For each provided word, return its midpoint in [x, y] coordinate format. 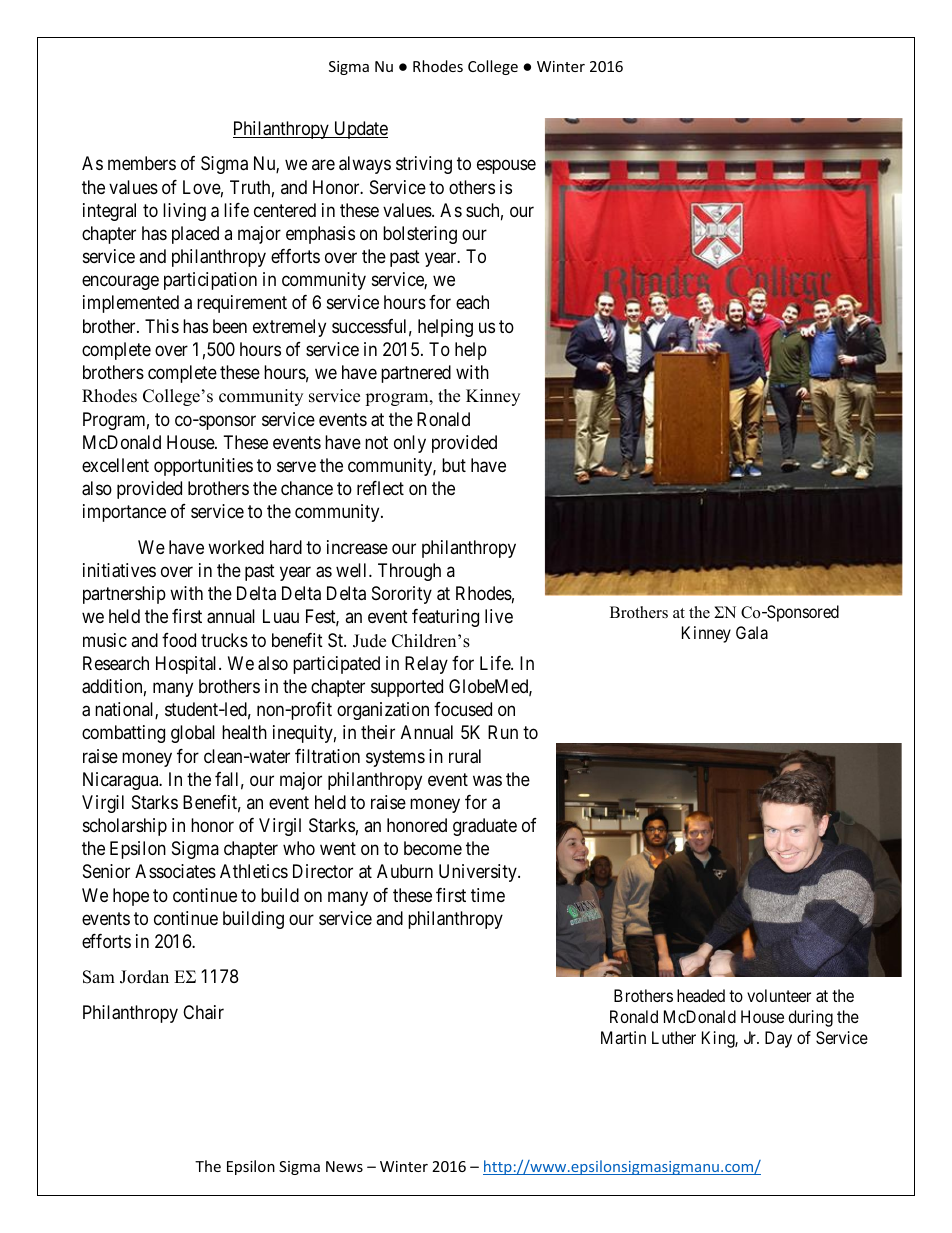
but [454, 465]
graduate [485, 827]
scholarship [125, 827]
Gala [752, 632]
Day [778, 1039]
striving [424, 165]
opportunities [203, 467]
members [142, 163]
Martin [623, 1037]
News [344, 1166]
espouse [506, 167]
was [487, 781]
